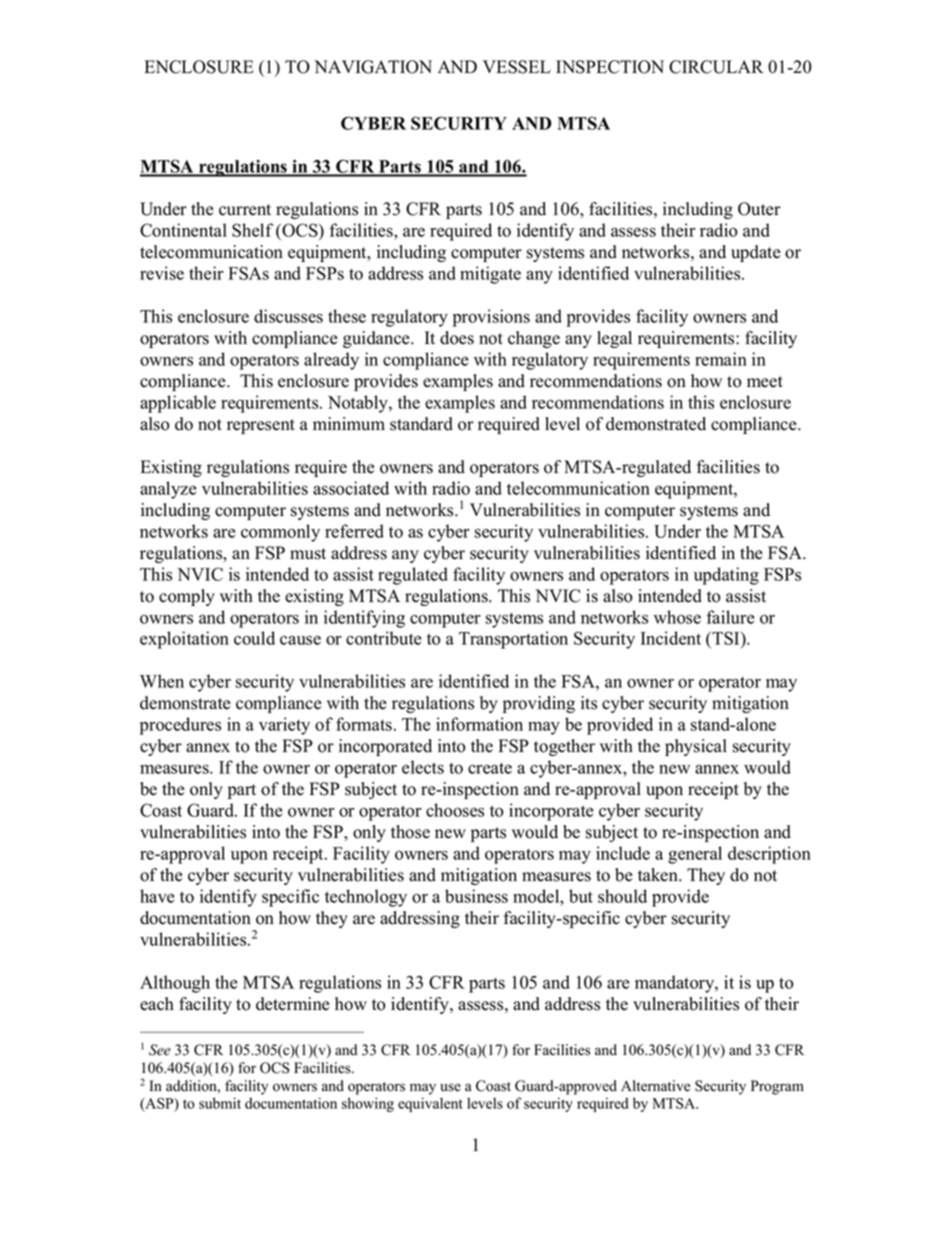 This document has width=952, height=1233. What do you see at coordinates (517, 67) in the document?
I see `VESSEL` at bounding box center [517, 67].
